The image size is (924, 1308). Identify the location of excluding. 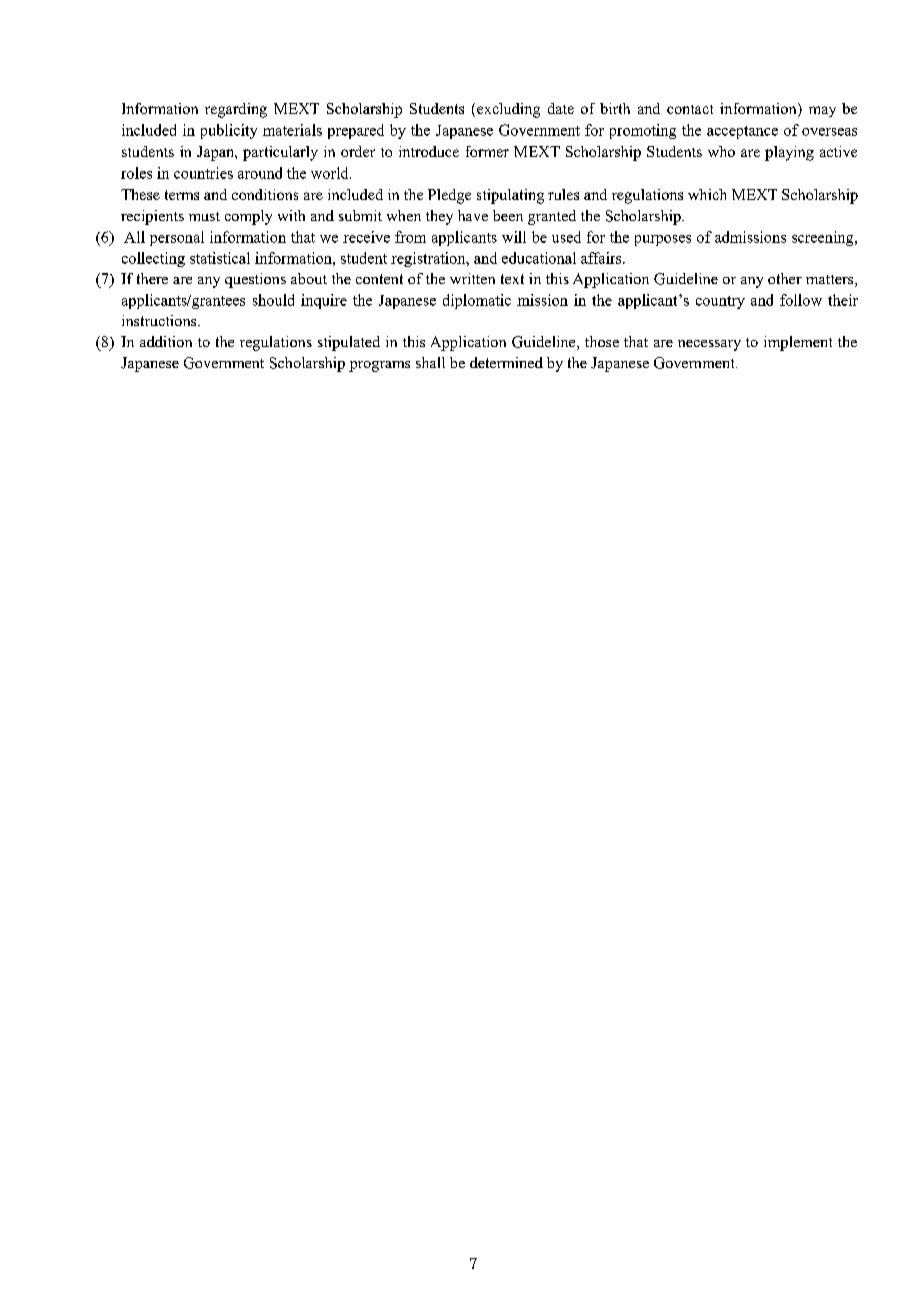
(508, 110).
